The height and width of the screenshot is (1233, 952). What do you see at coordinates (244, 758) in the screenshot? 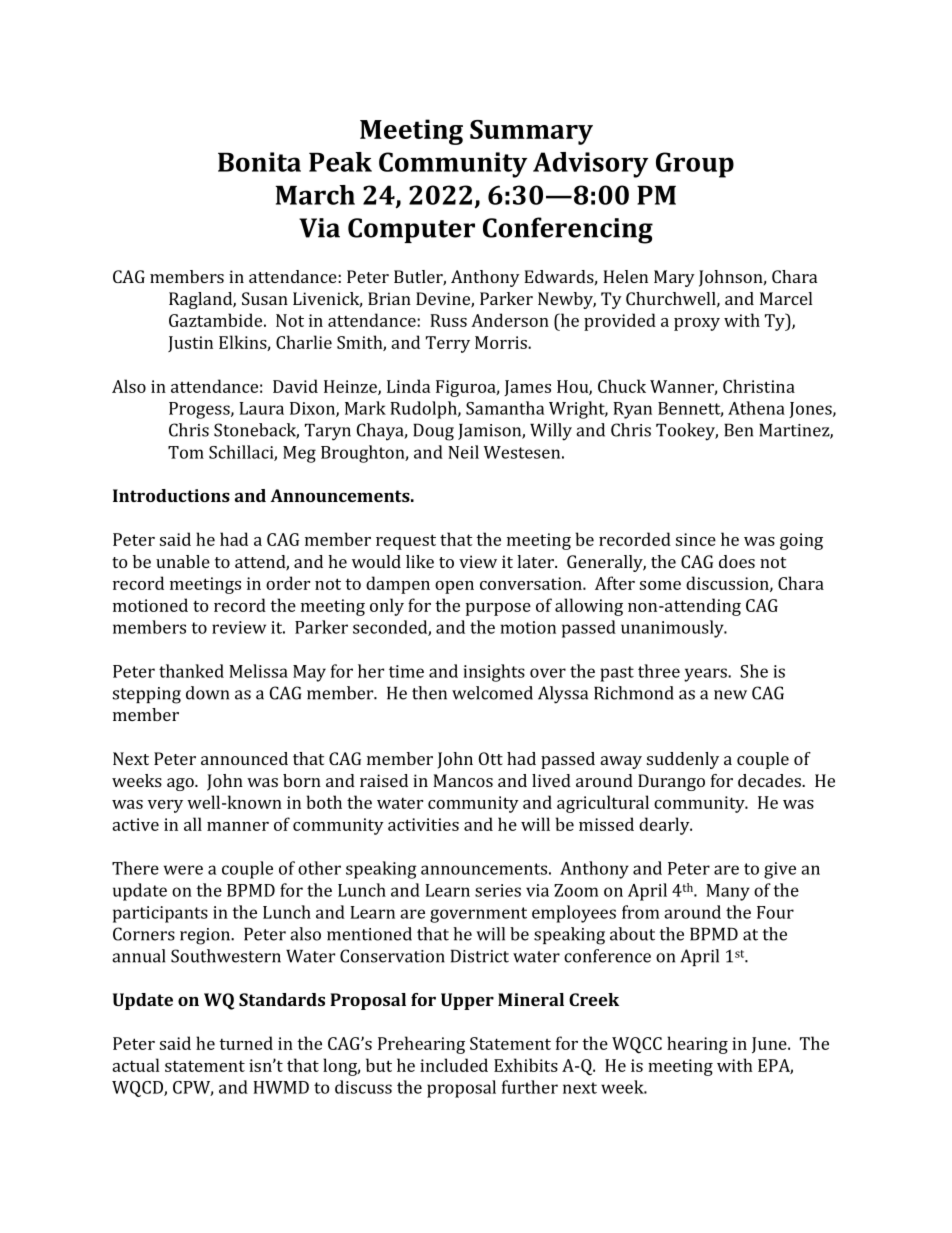
I see `announced` at bounding box center [244, 758].
